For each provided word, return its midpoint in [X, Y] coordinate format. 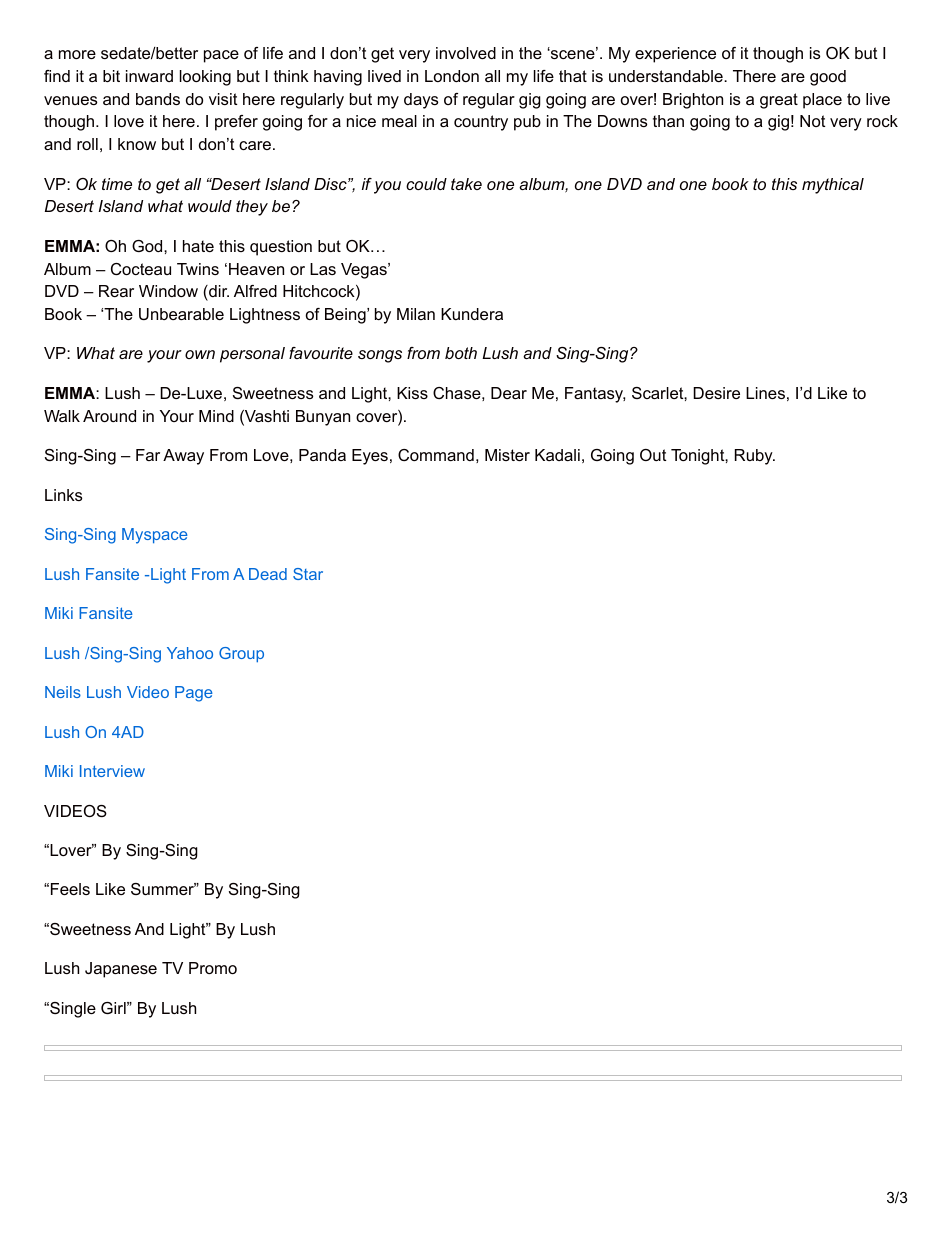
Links [63, 495]
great [779, 101]
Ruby [755, 457]
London [452, 76]
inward [149, 76]
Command [436, 455]
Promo [213, 968]
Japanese [121, 970]
